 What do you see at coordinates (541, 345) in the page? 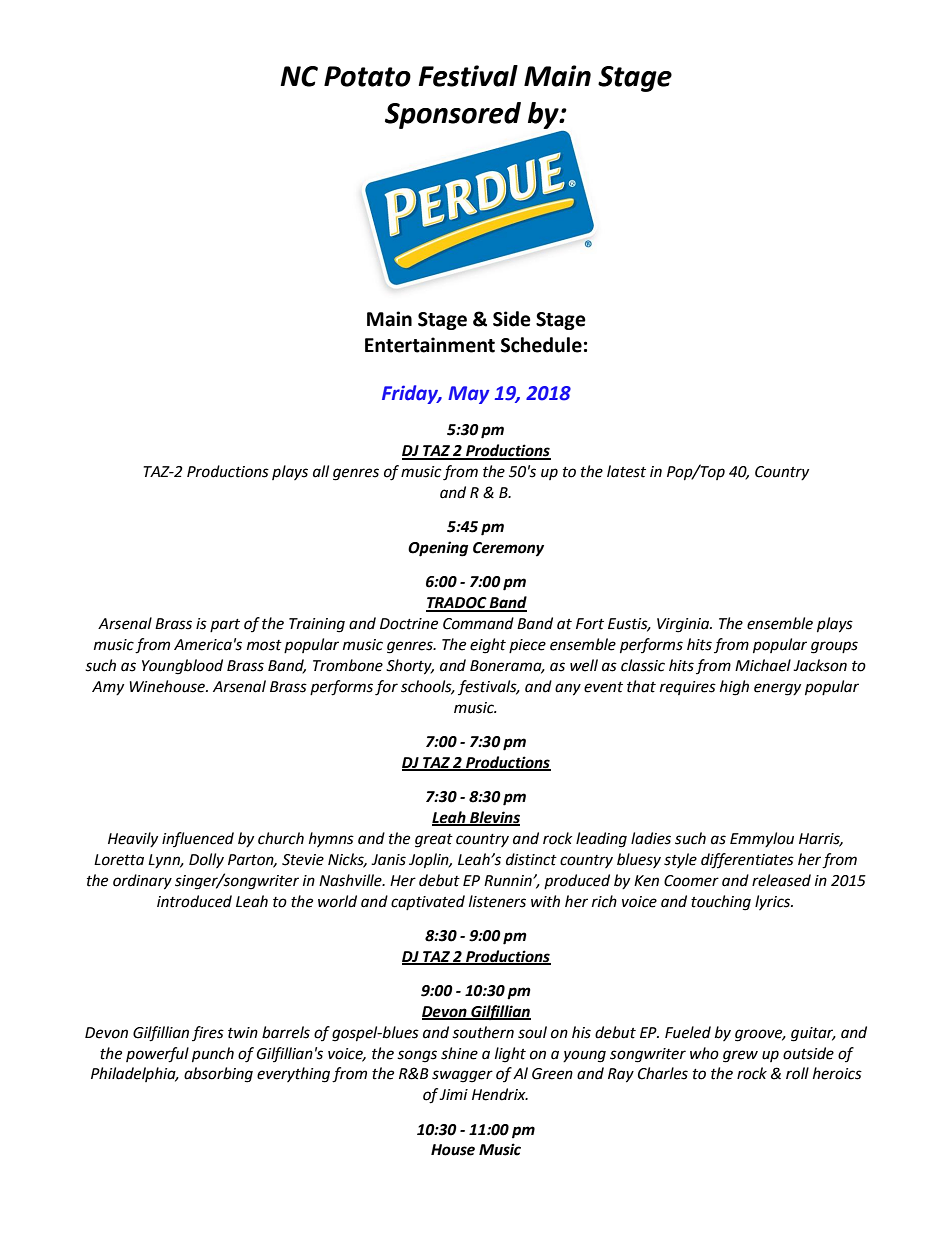
I see `Schedule` at bounding box center [541, 345].
